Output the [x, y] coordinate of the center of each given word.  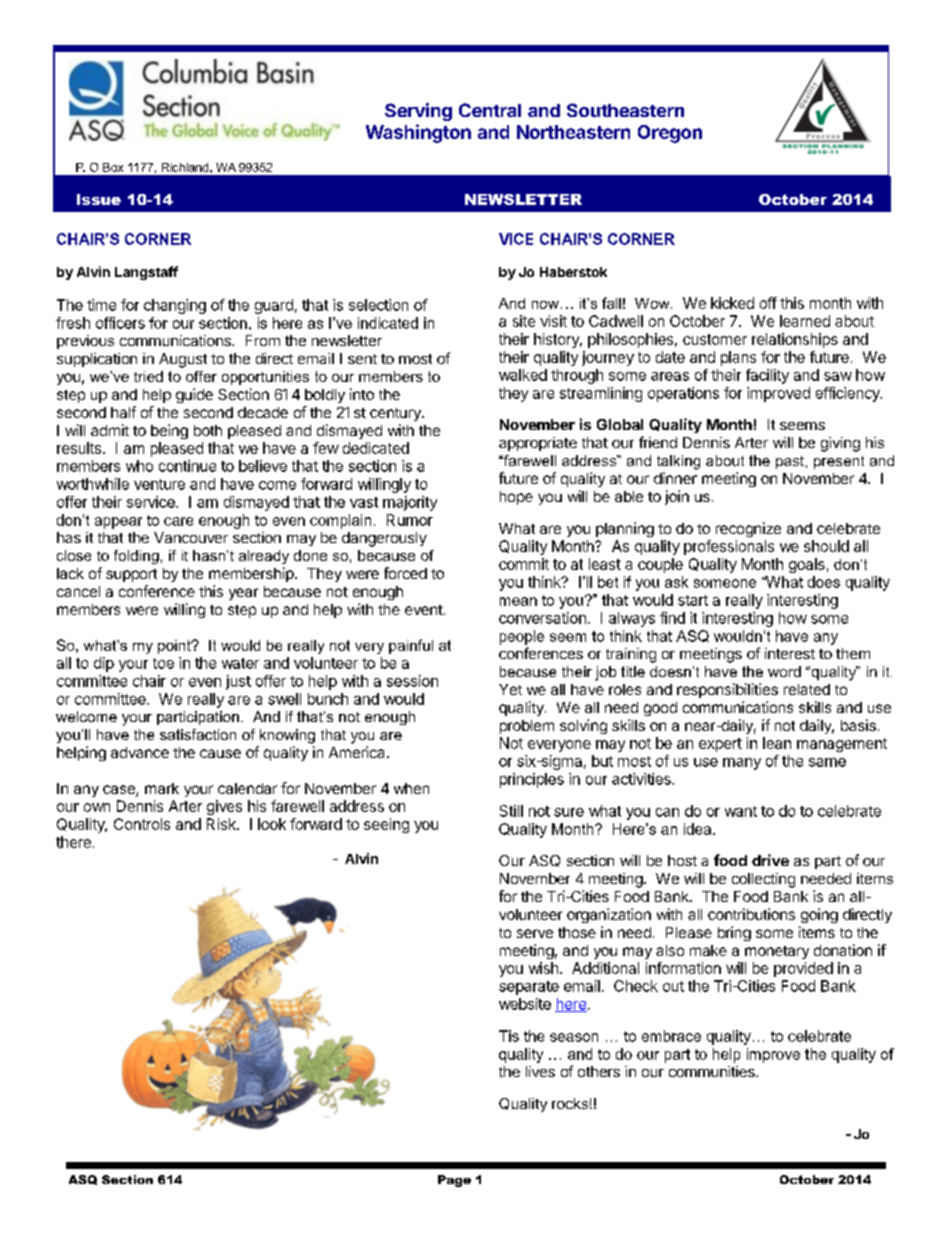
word [784, 671]
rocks [570, 1103]
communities [713, 1071]
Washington [418, 133]
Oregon [670, 134]
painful [411, 646]
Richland [186, 167]
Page [454, 1181]
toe [163, 663]
